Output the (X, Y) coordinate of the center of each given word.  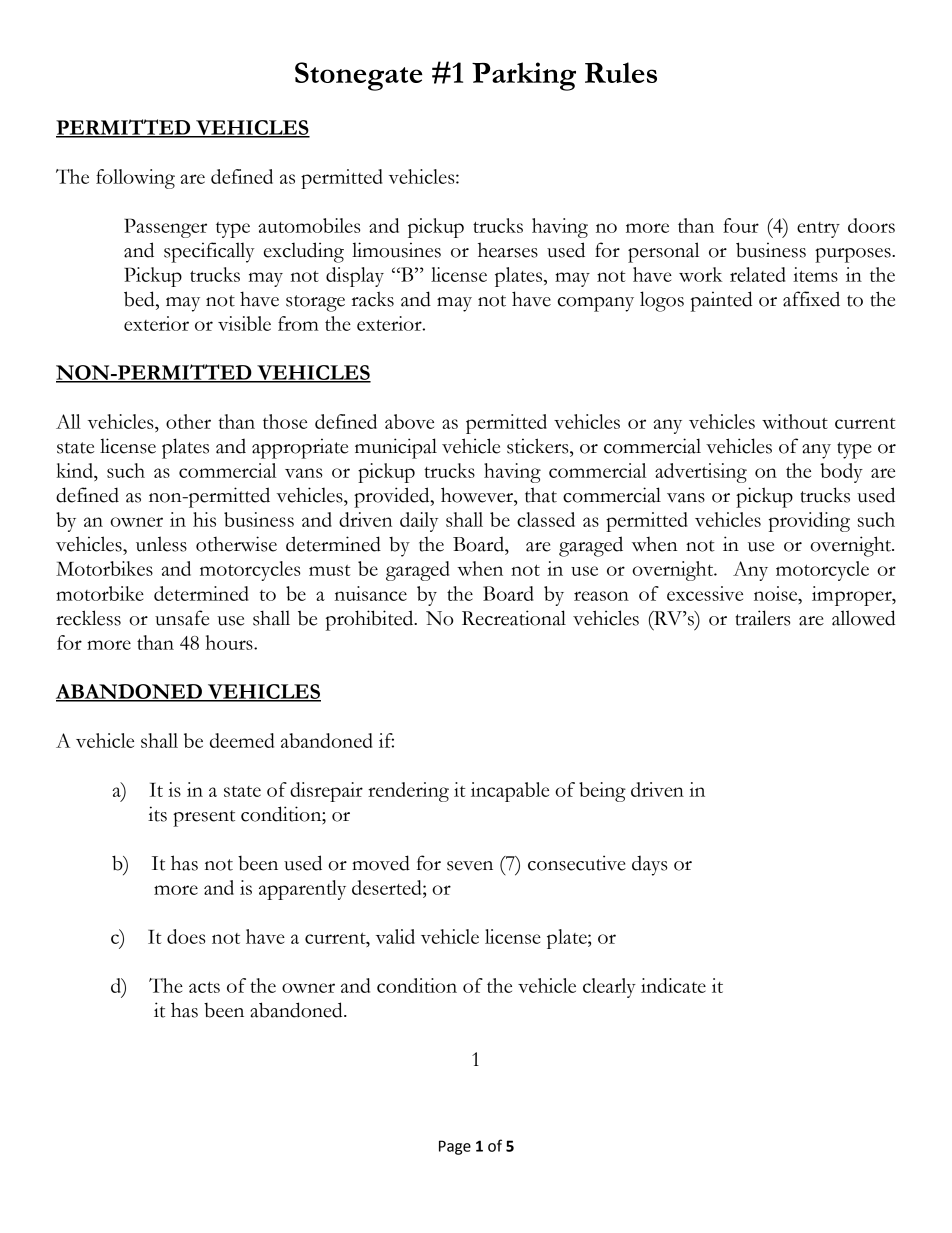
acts (204, 987)
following (135, 179)
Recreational (514, 618)
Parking (524, 76)
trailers (763, 618)
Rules (621, 72)
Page (455, 1147)
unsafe (182, 618)
